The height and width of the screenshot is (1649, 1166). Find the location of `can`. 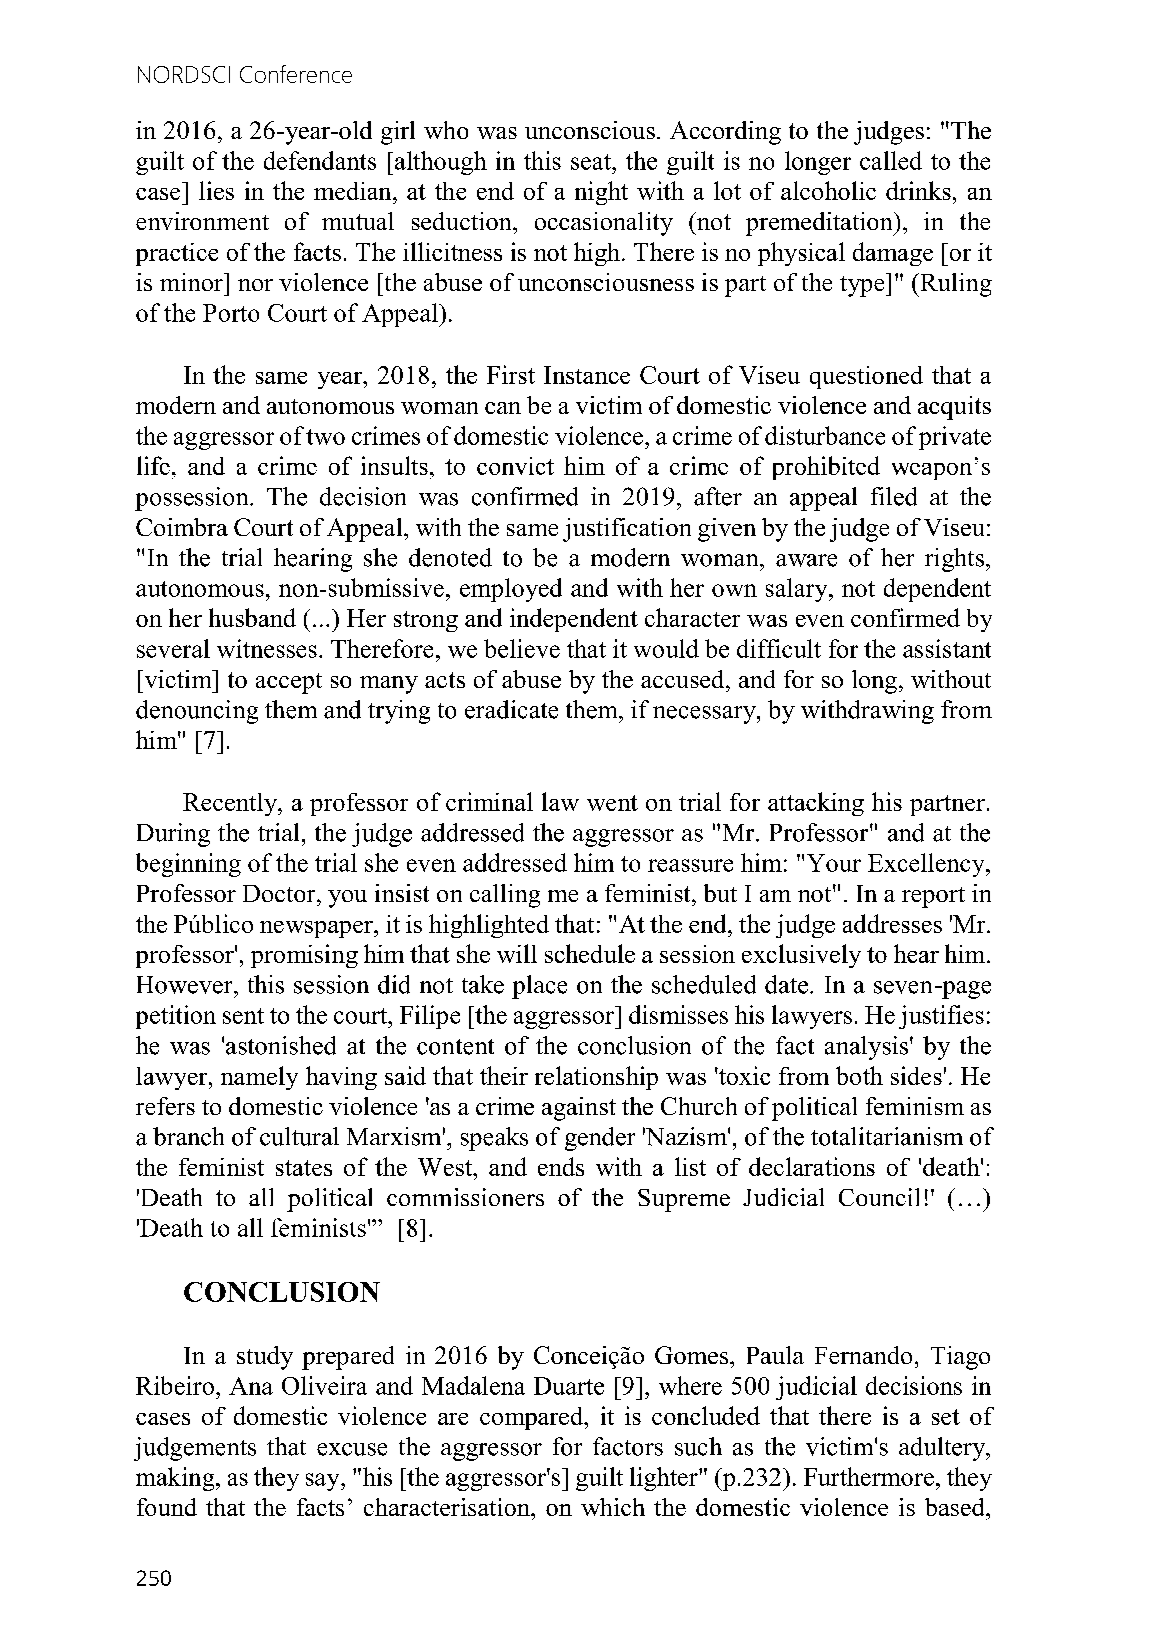

can is located at coordinates (503, 408).
